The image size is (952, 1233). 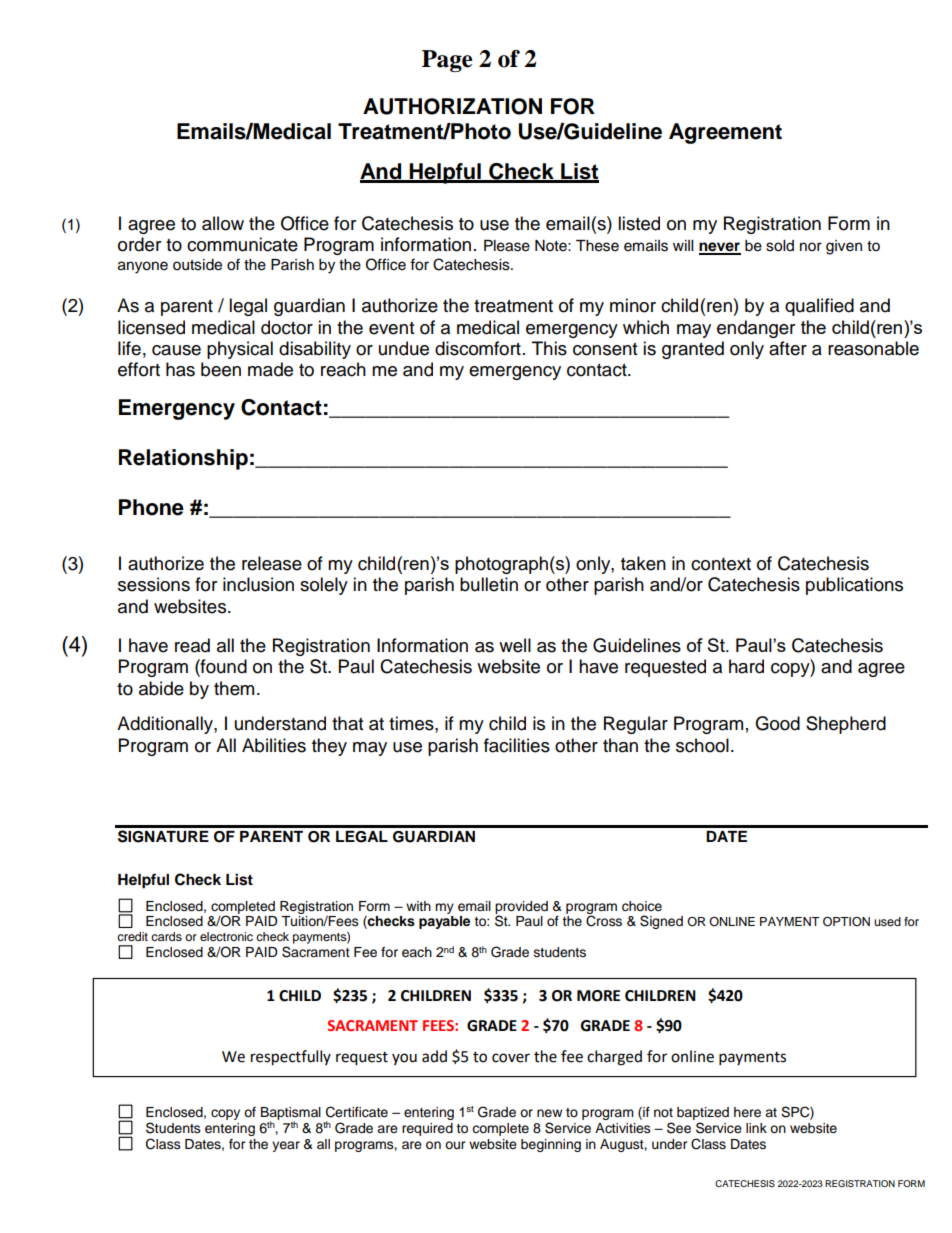 I want to click on link, so click(x=756, y=1128).
